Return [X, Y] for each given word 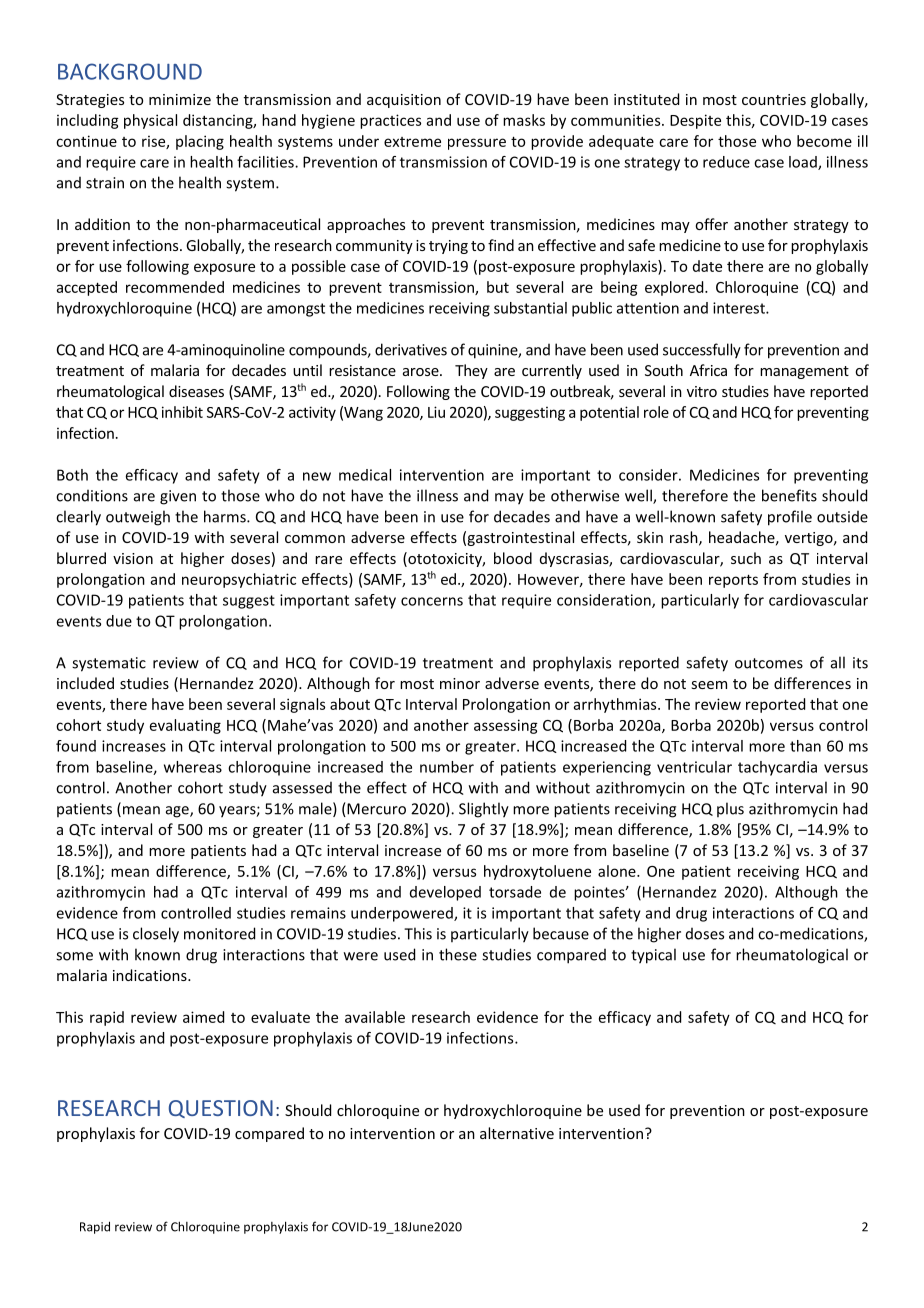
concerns [432, 601]
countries [774, 99]
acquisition [404, 101]
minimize [180, 99]
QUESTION [221, 1109]
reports [733, 581]
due [119, 621]
